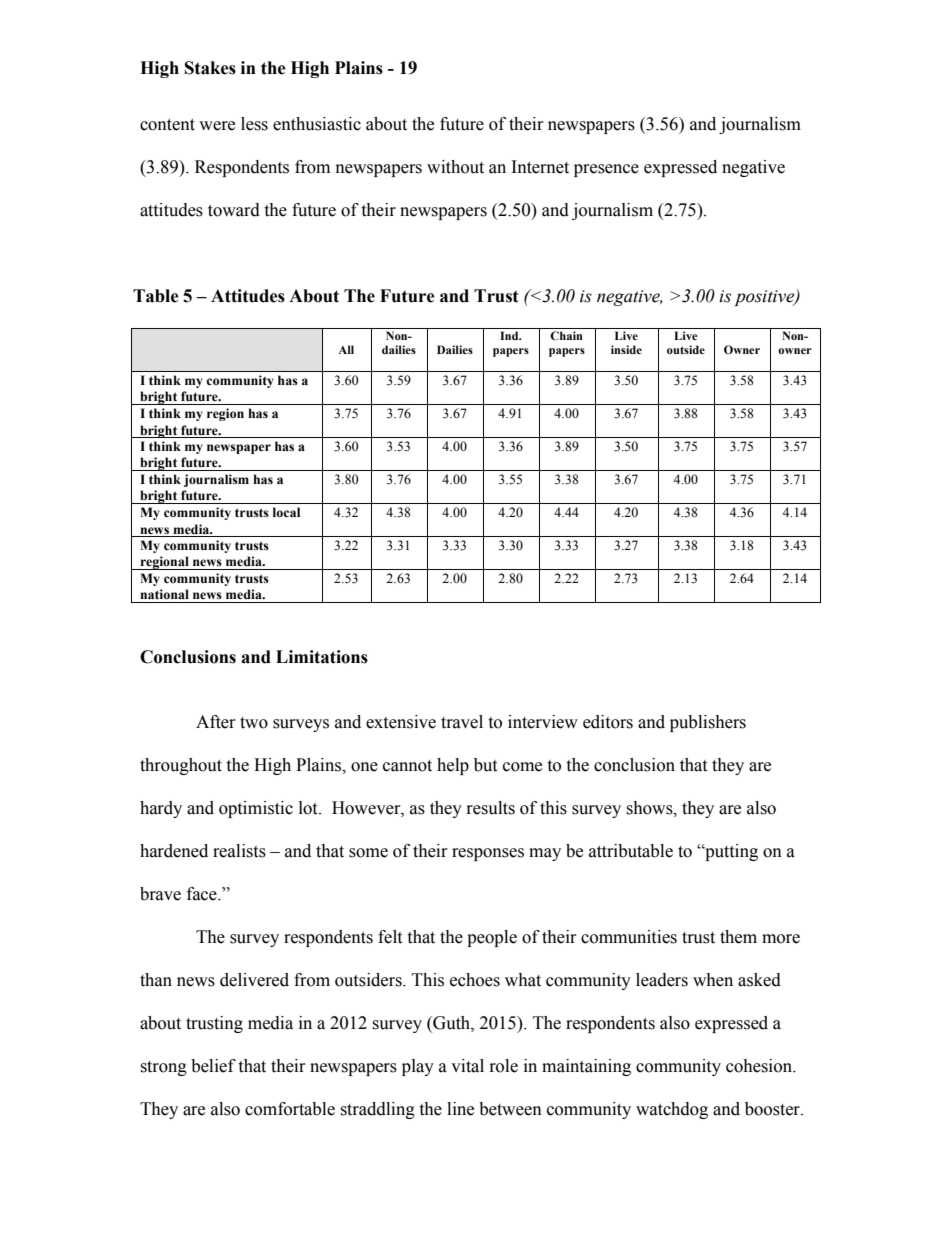 This screenshot has height=1233, width=952. Describe the element at coordinates (510, 335) in the screenshot. I see `Ind` at that location.
